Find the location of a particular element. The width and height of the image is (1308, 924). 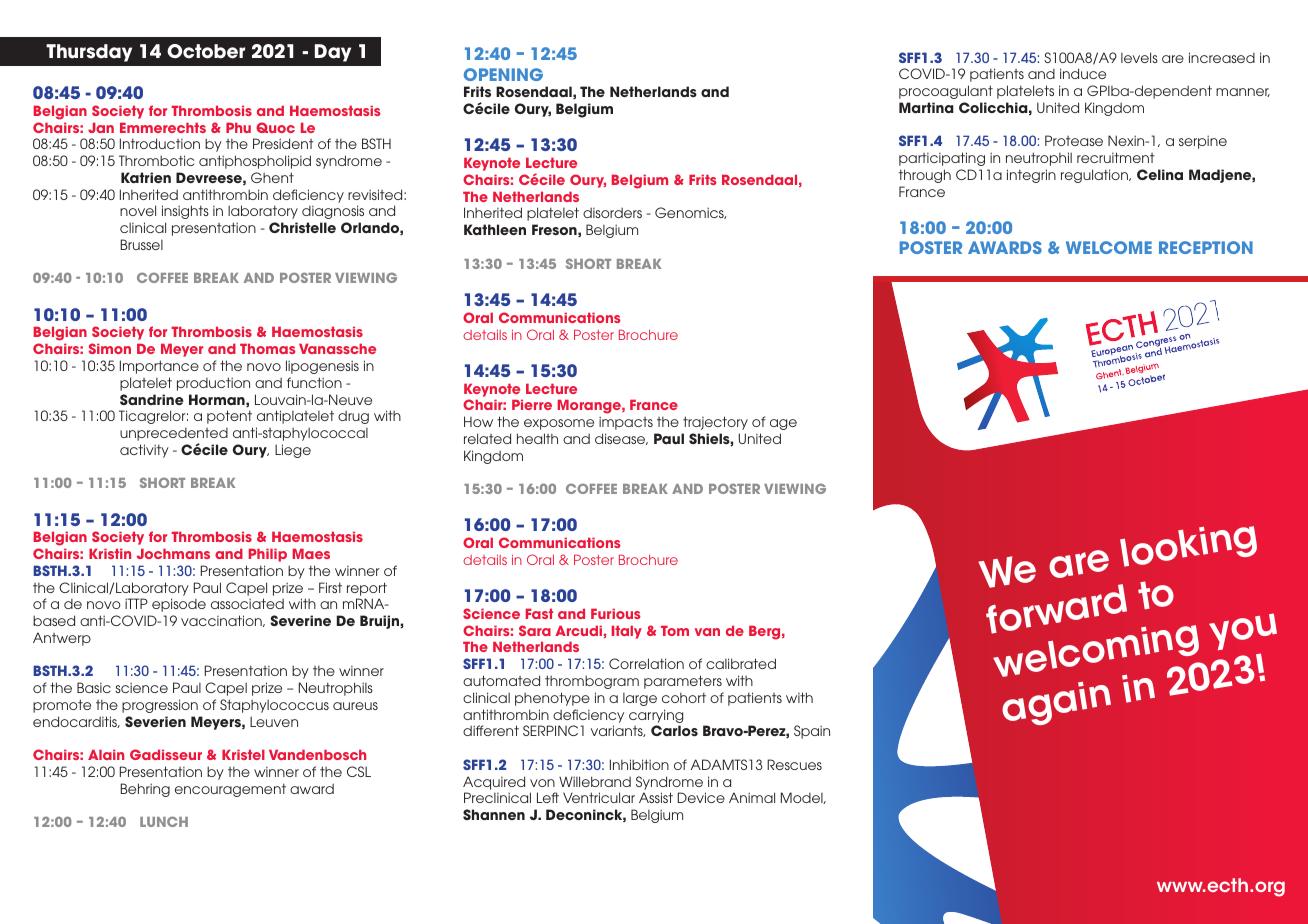

trajectory is located at coordinates (715, 423).
